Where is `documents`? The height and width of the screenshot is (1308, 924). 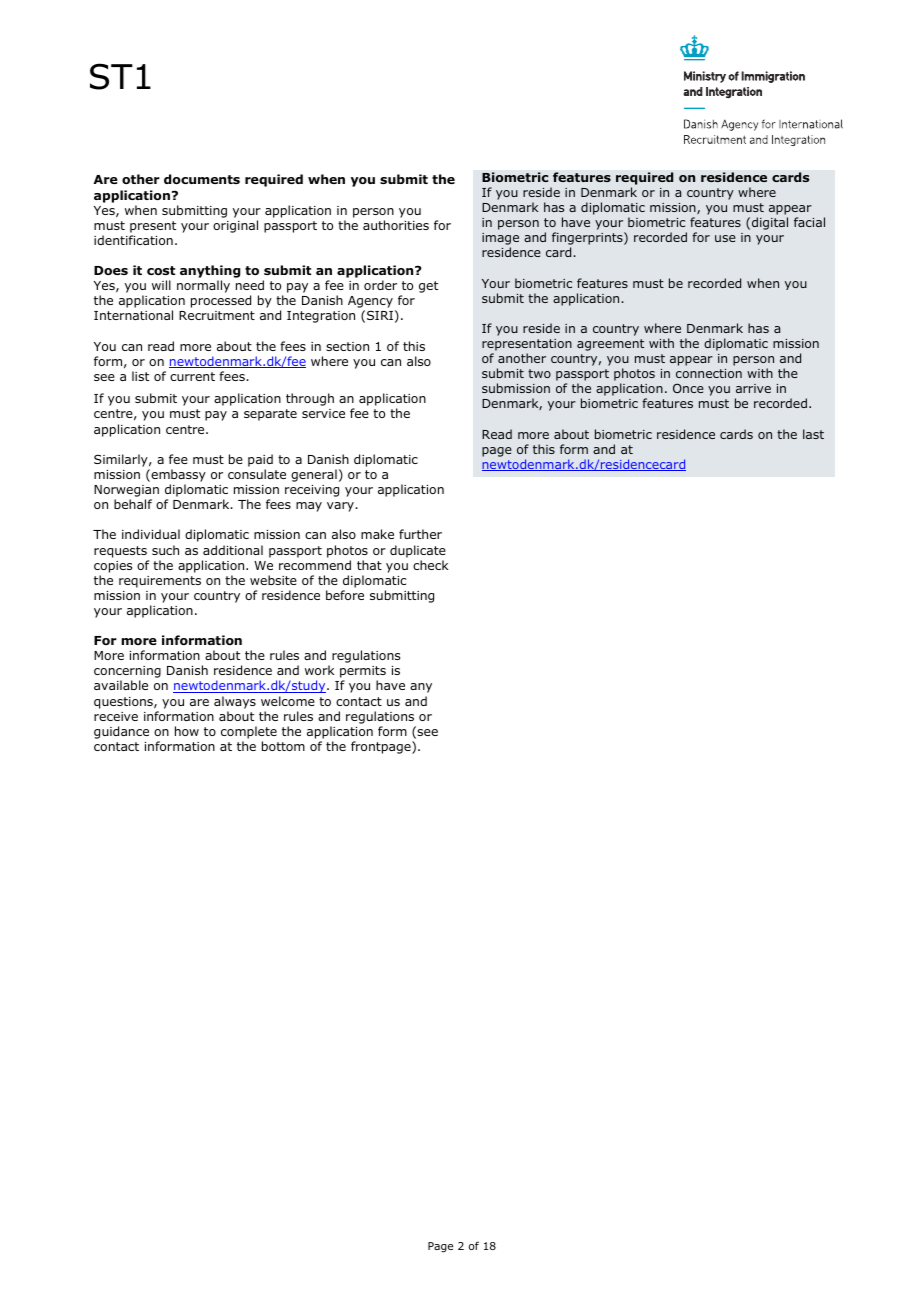
documents is located at coordinates (202, 179).
